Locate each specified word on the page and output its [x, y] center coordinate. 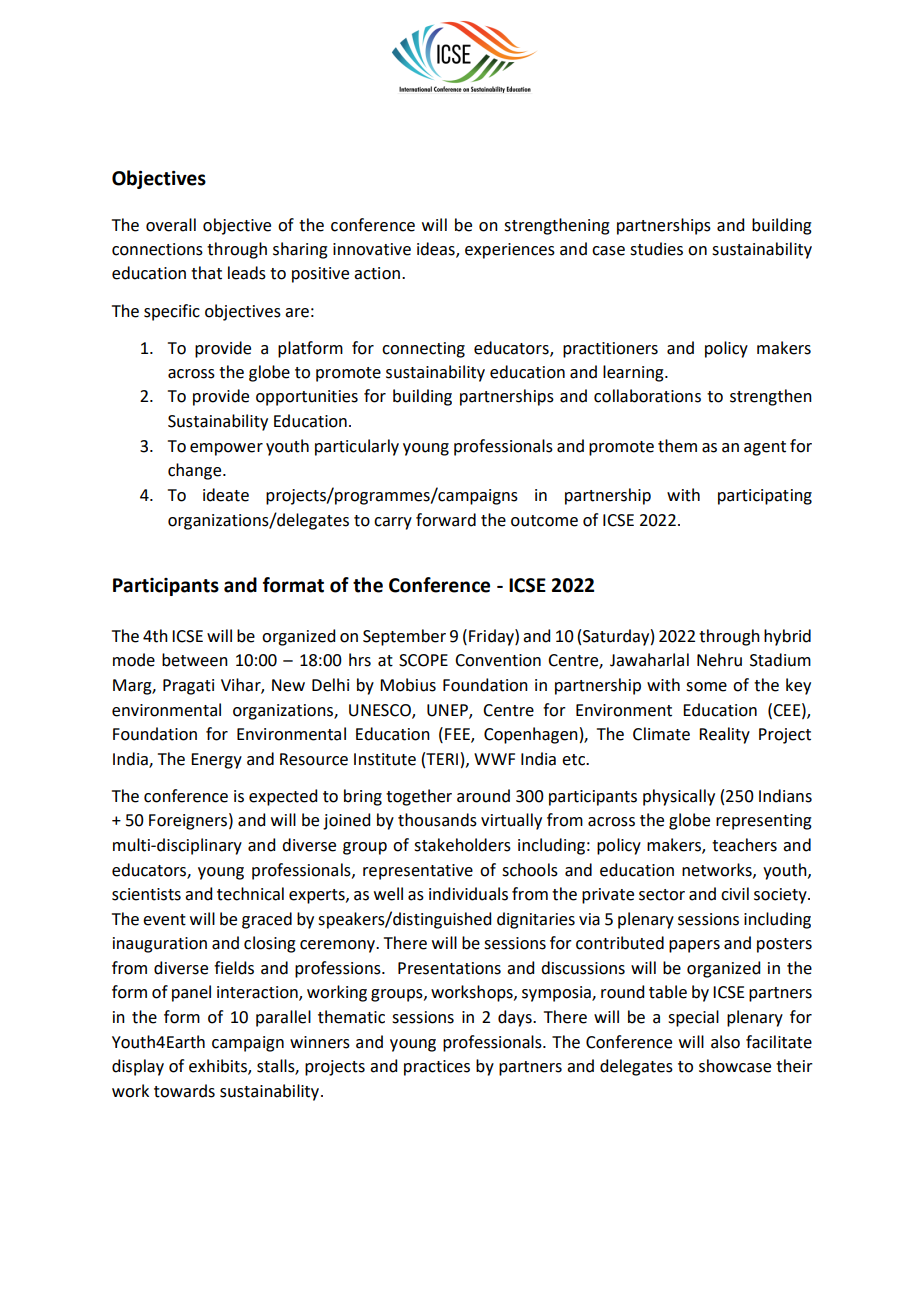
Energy [216, 761]
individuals [468, 894]
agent [765, 448]
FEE [458, 735]
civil [735, 894]
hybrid [787, 637]
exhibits [219, 1067]
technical [250, 894]
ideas [437, 249]
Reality [724, 735]
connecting [423, 350]
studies [656, 249]
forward [446, 520]
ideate [226, 495]
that [206, 273]
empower [226, 449]
